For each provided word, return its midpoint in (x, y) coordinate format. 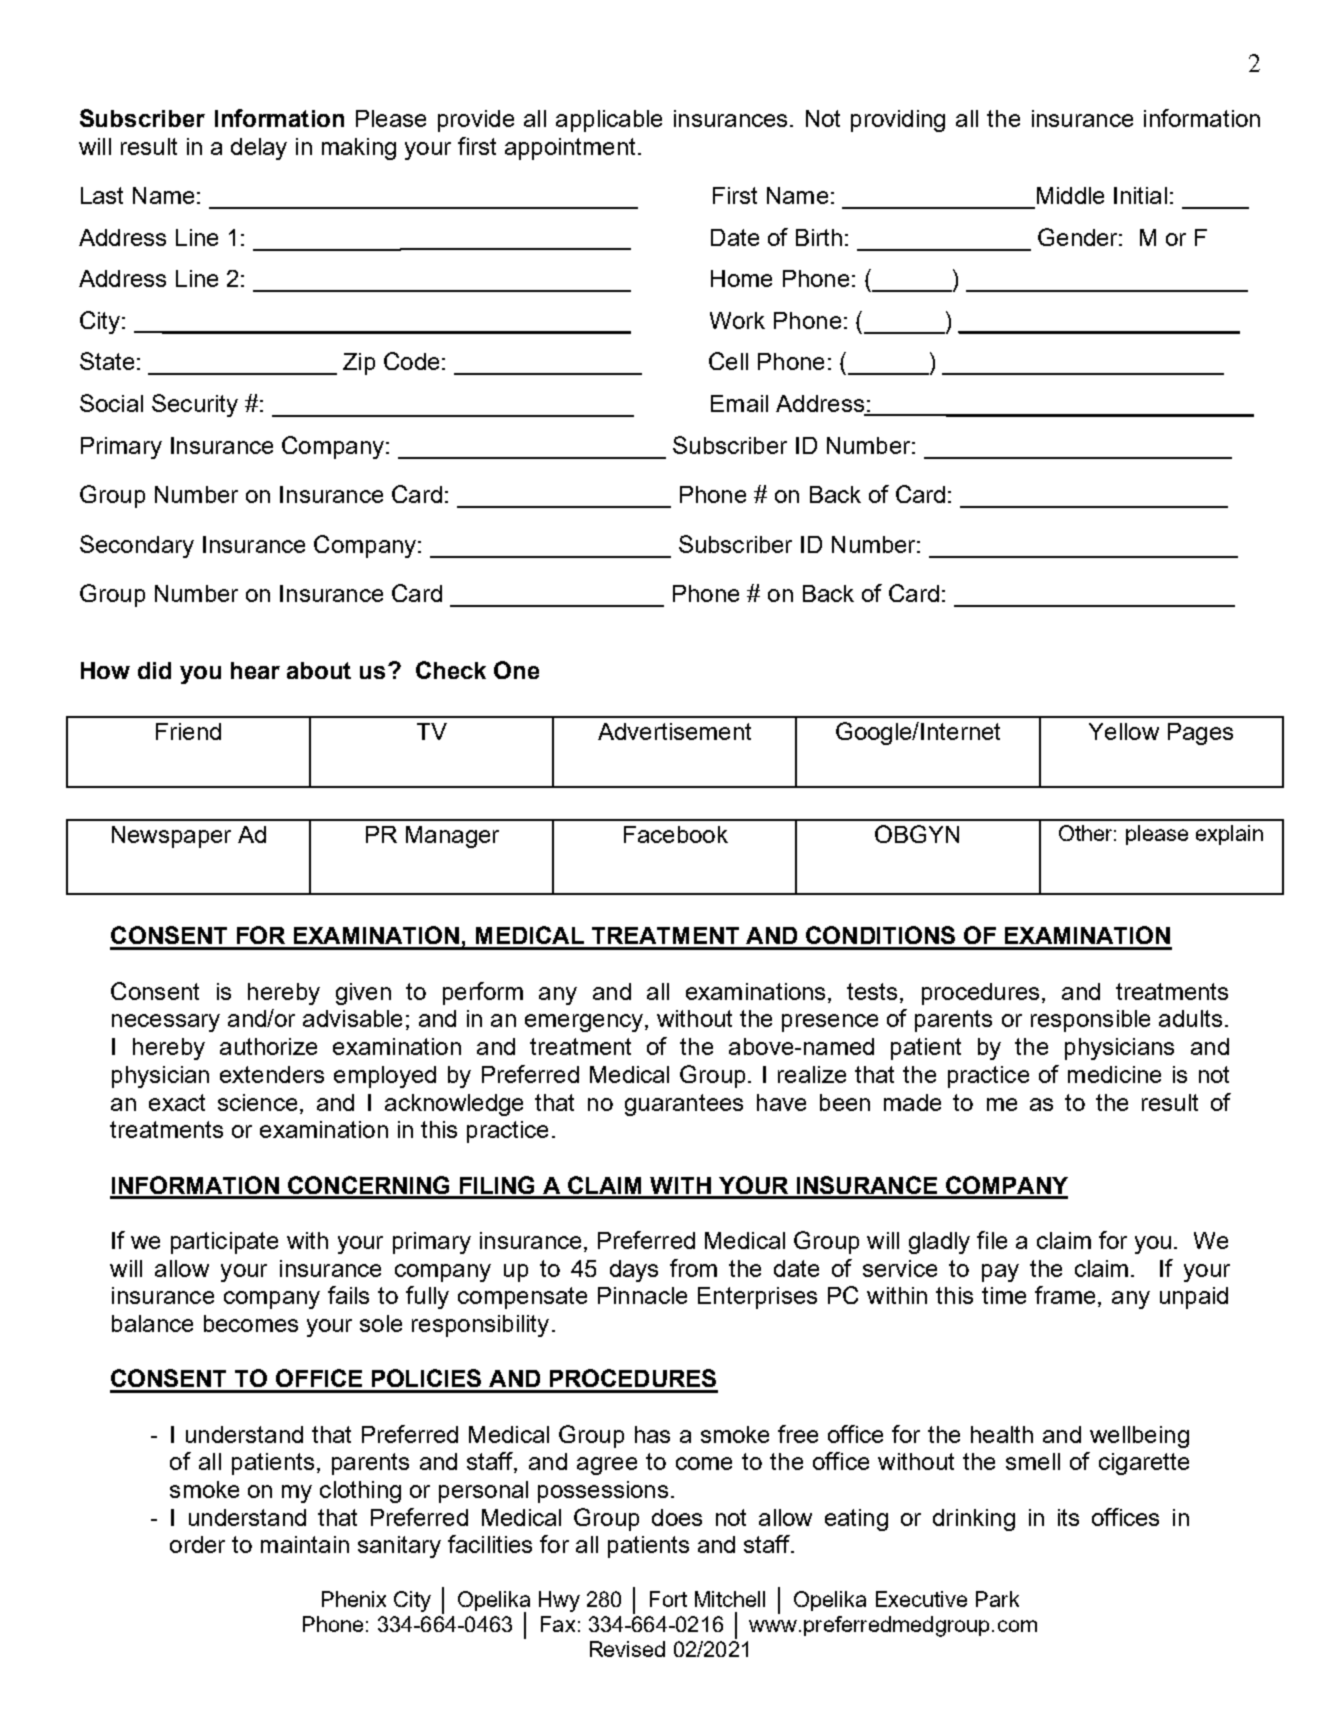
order (197, 1544)
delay (259, 149)
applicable (609, 121)
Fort (668, 1599)
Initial (1140, 195)
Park (997, 1599)
